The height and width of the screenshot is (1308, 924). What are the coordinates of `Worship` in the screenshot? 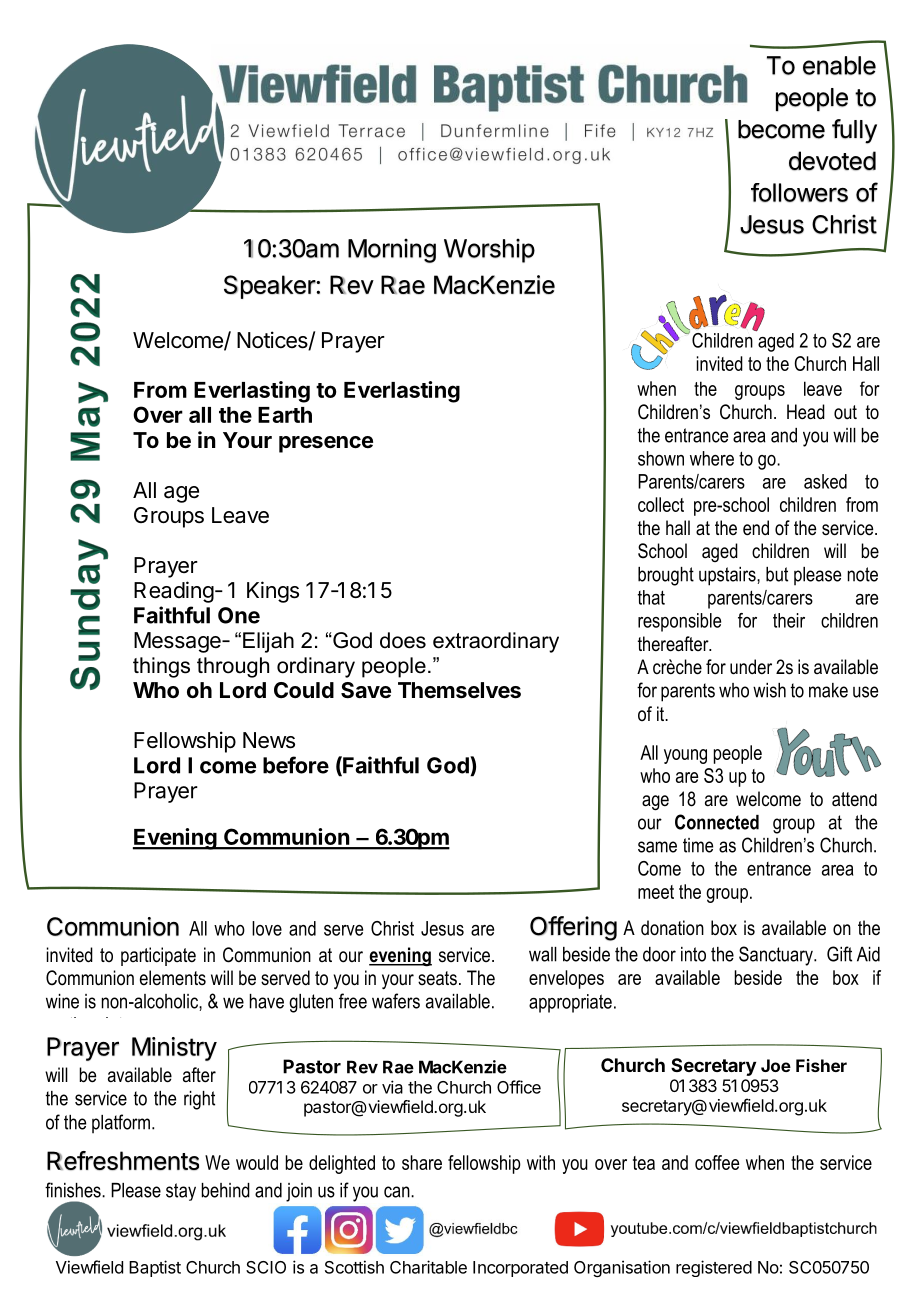 It's located at (489, 250).
